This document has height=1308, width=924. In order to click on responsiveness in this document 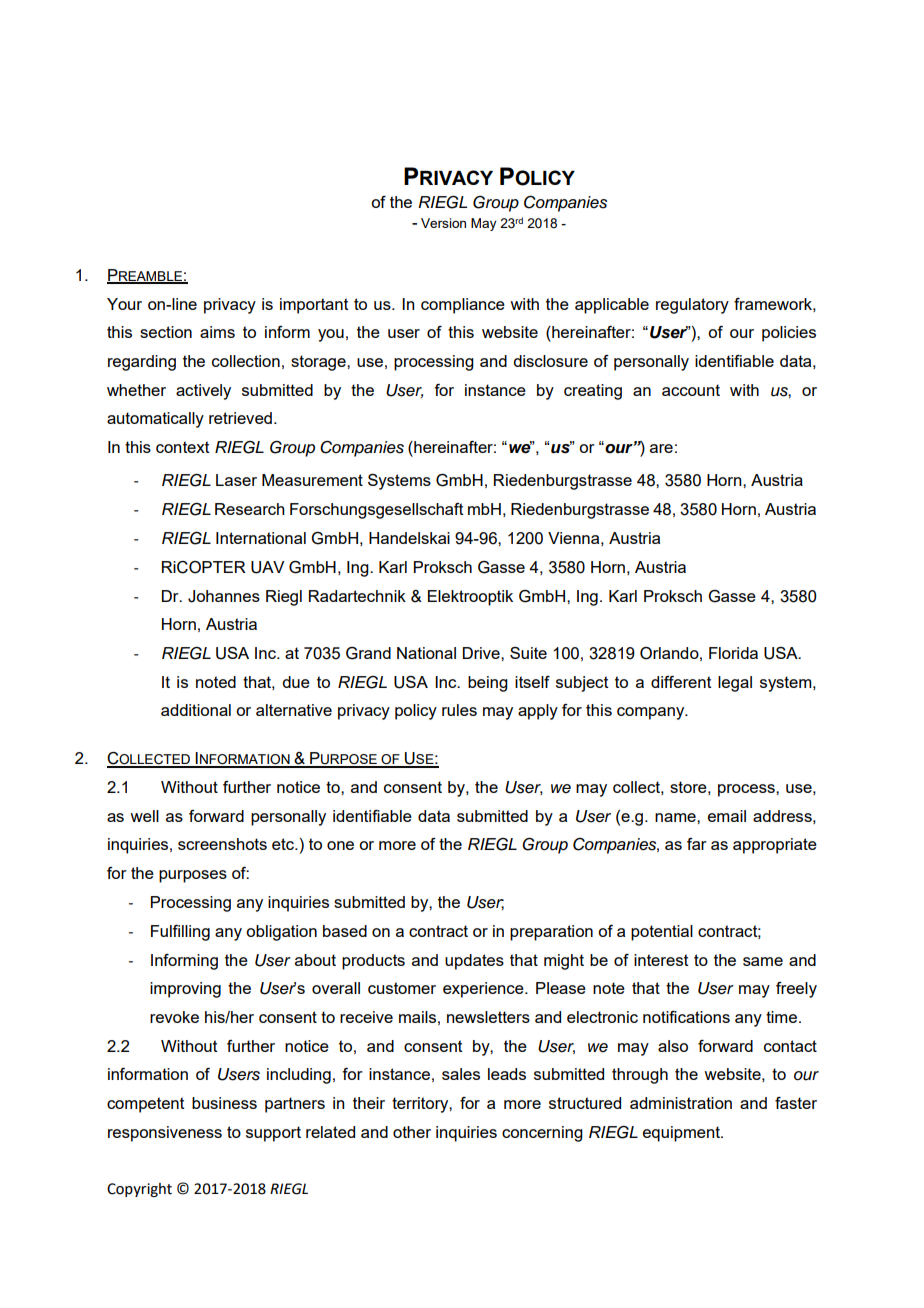, I will do `click(165, 1134)`.
